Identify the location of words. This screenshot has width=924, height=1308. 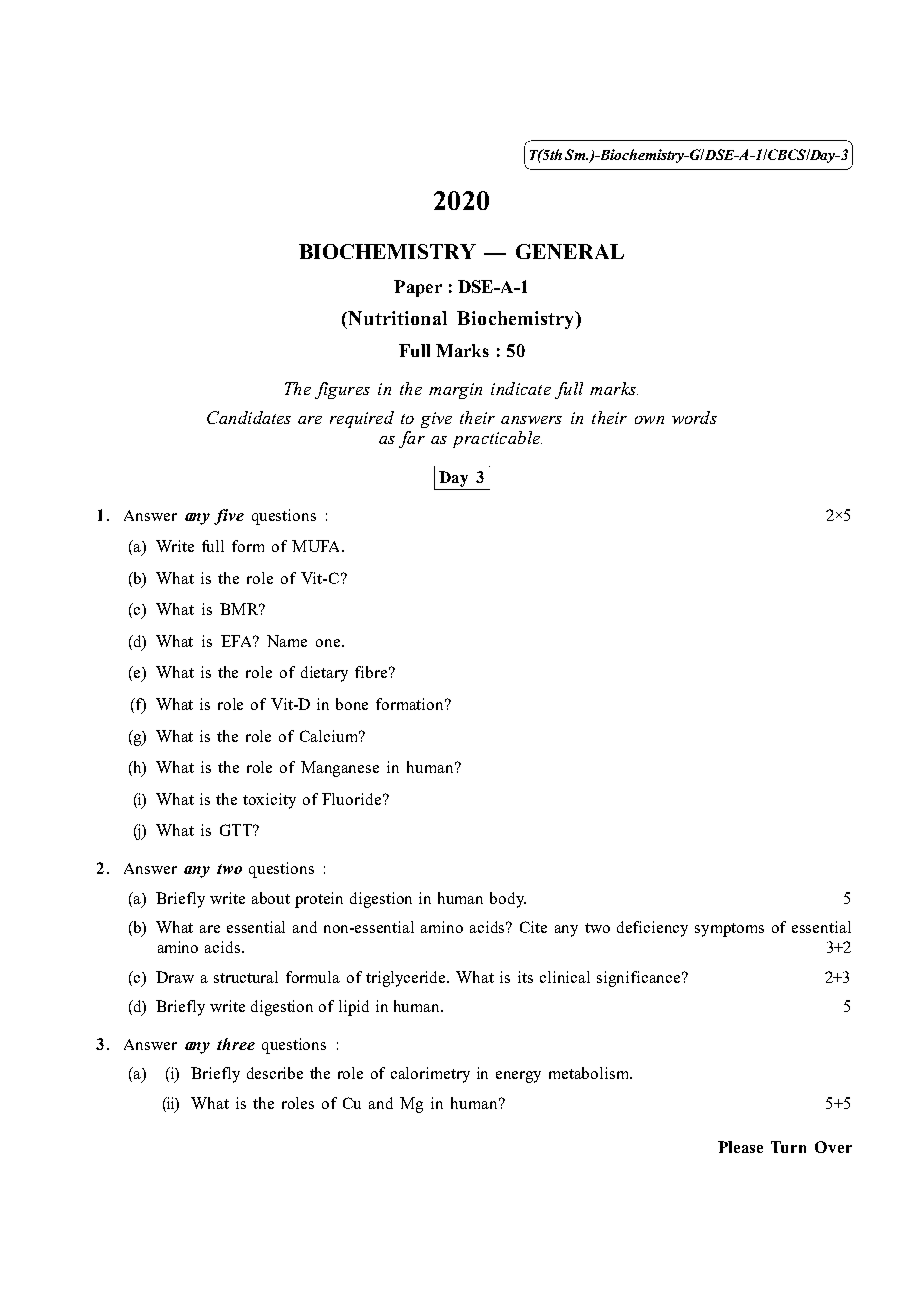
(694, 417).
